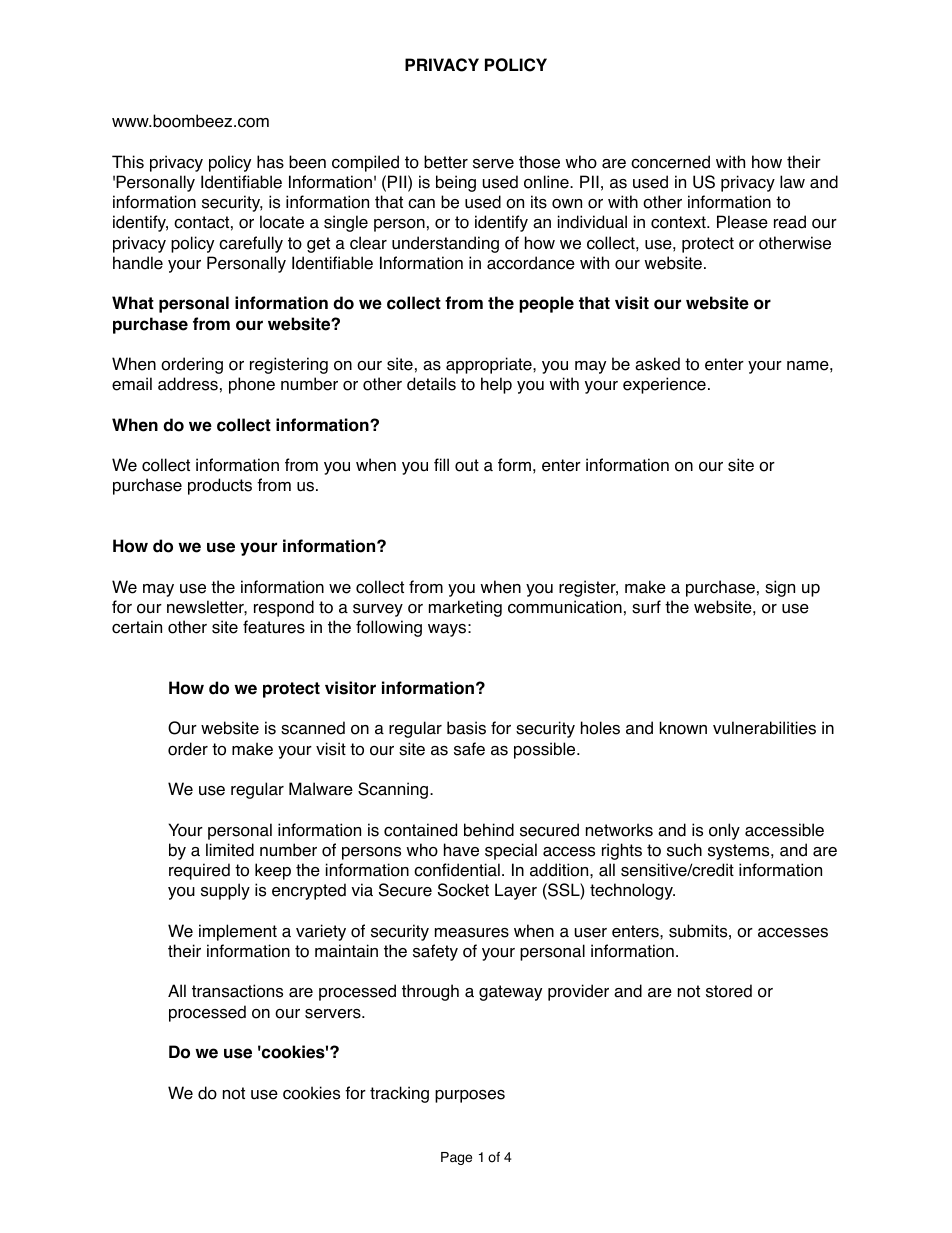 The height and width of the page is (1233, 952). I want to click on such, so click(684, 850).
